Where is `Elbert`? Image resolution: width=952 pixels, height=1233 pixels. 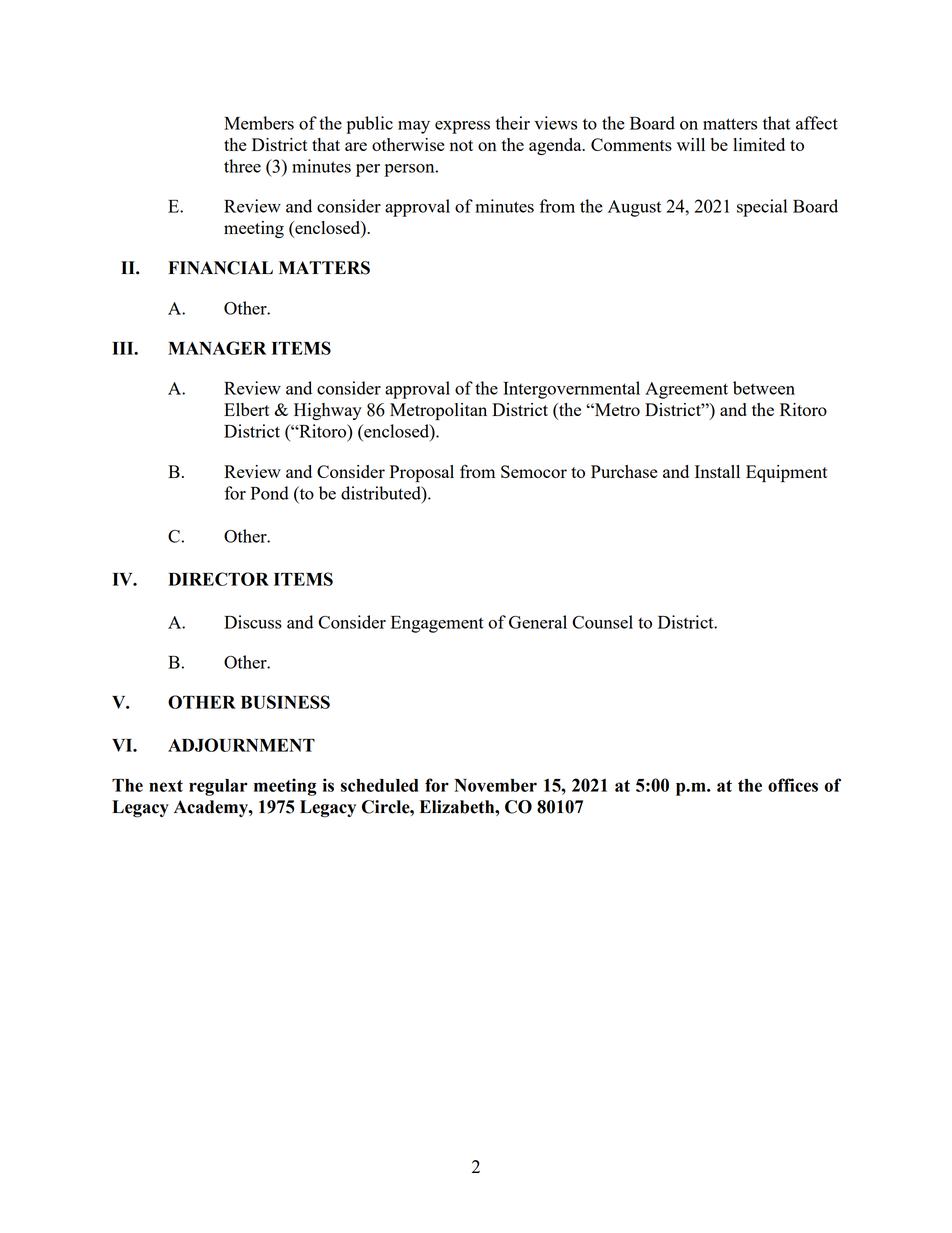
Elbert is located at coordinates (247, 409).
